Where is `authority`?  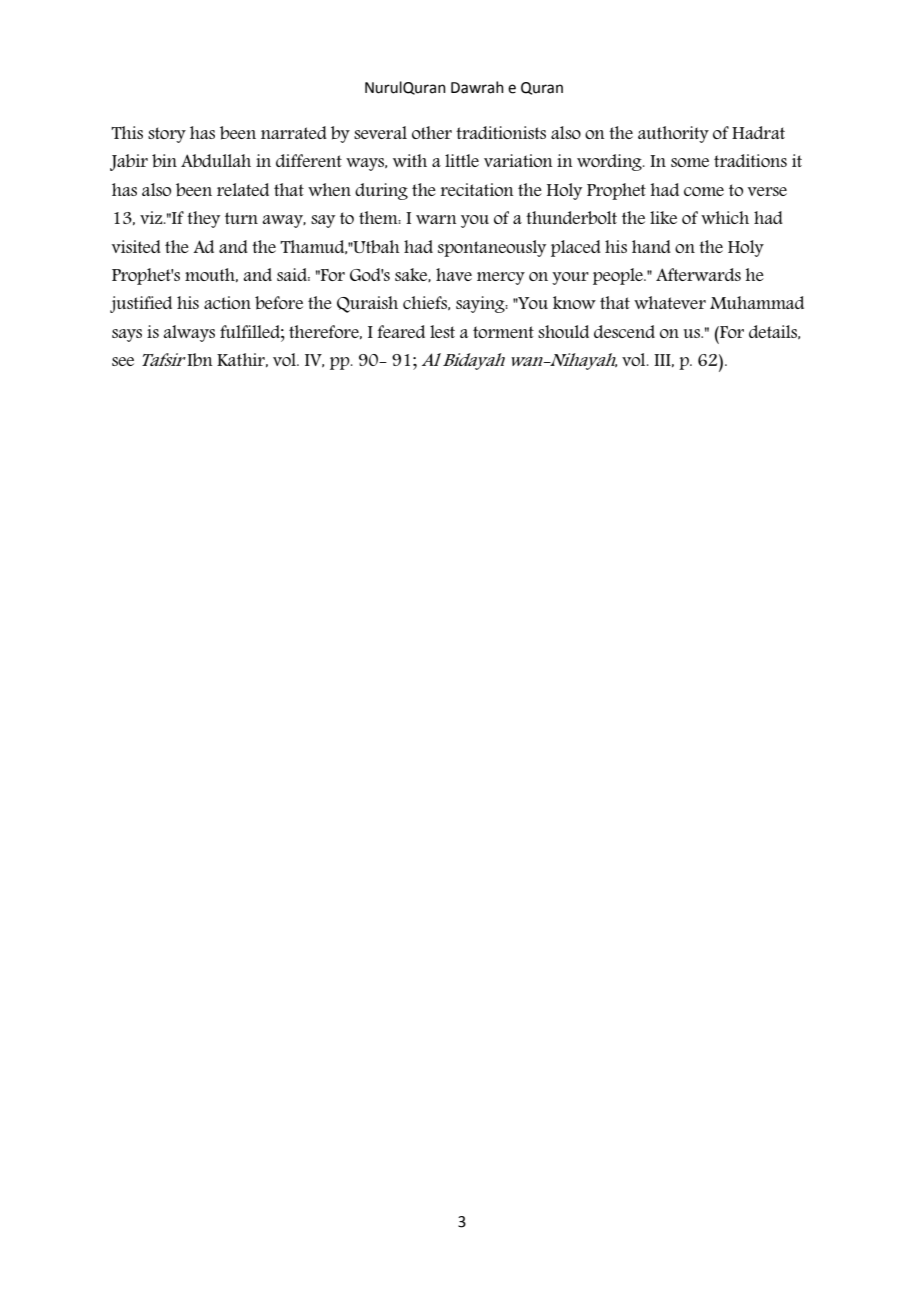 authority is located at coordinates (673, 134).
